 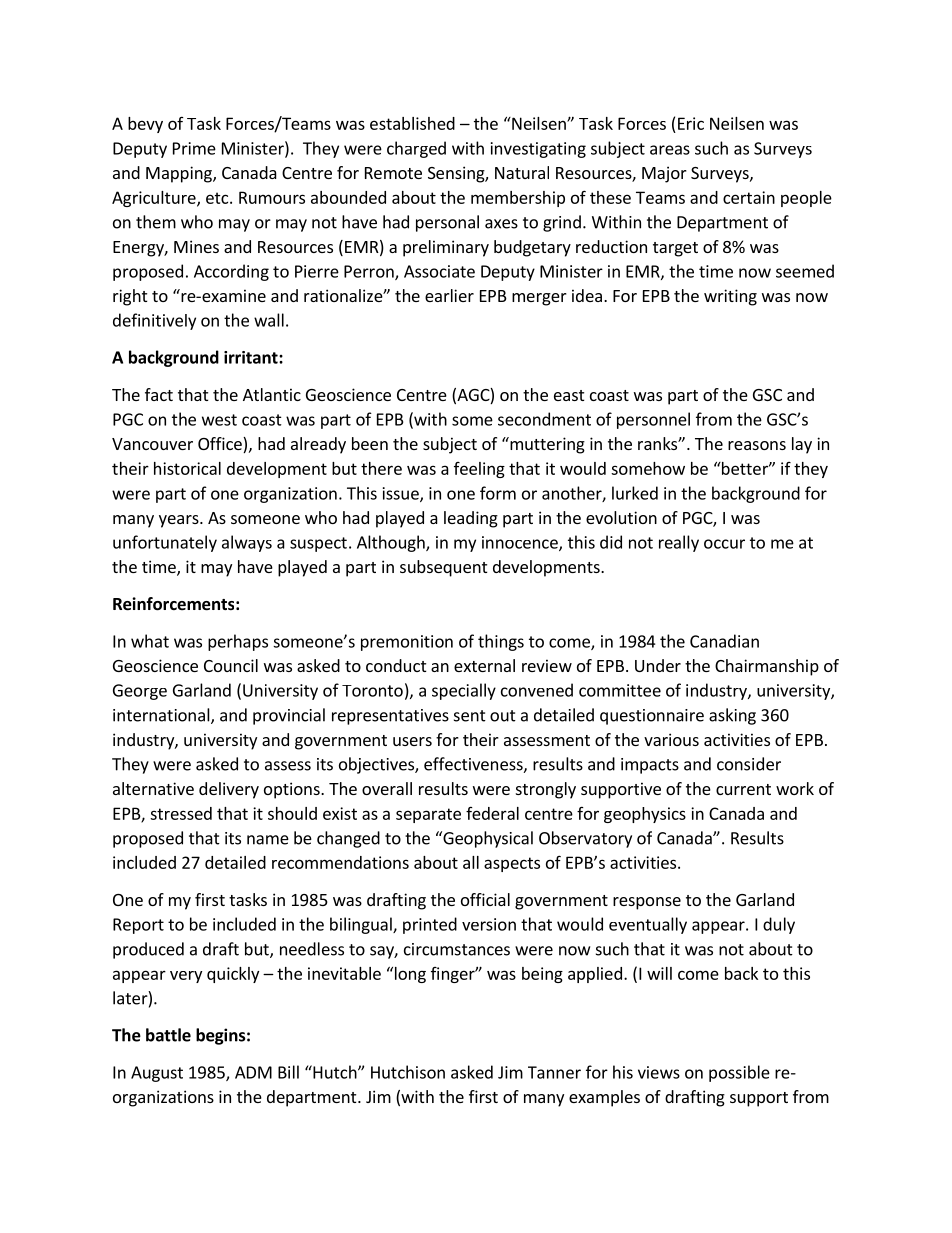 I want to click on Tanner, so click(x=554, y=1072).
